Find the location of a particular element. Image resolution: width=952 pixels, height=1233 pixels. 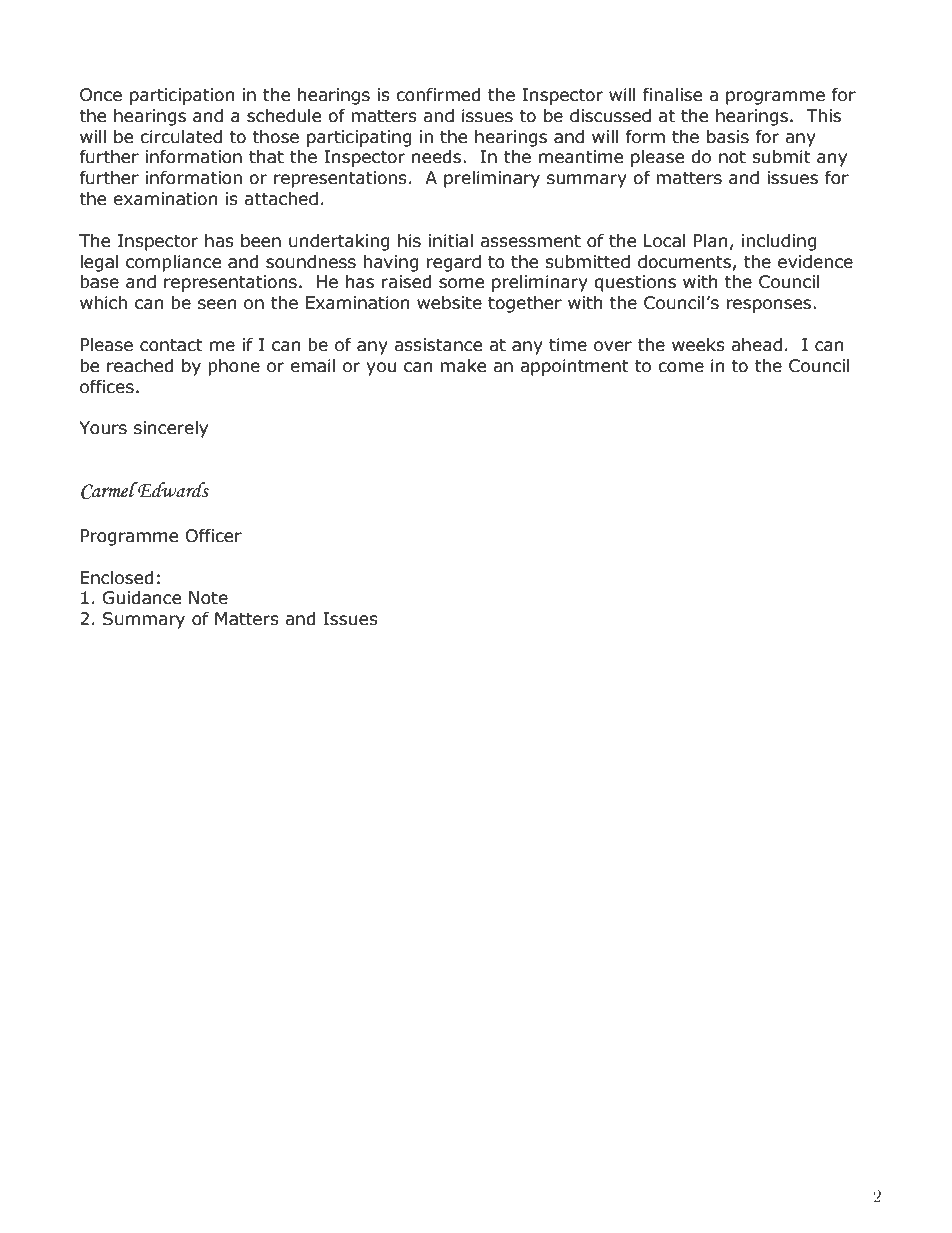

Note is located at coordinates (208, 598).
